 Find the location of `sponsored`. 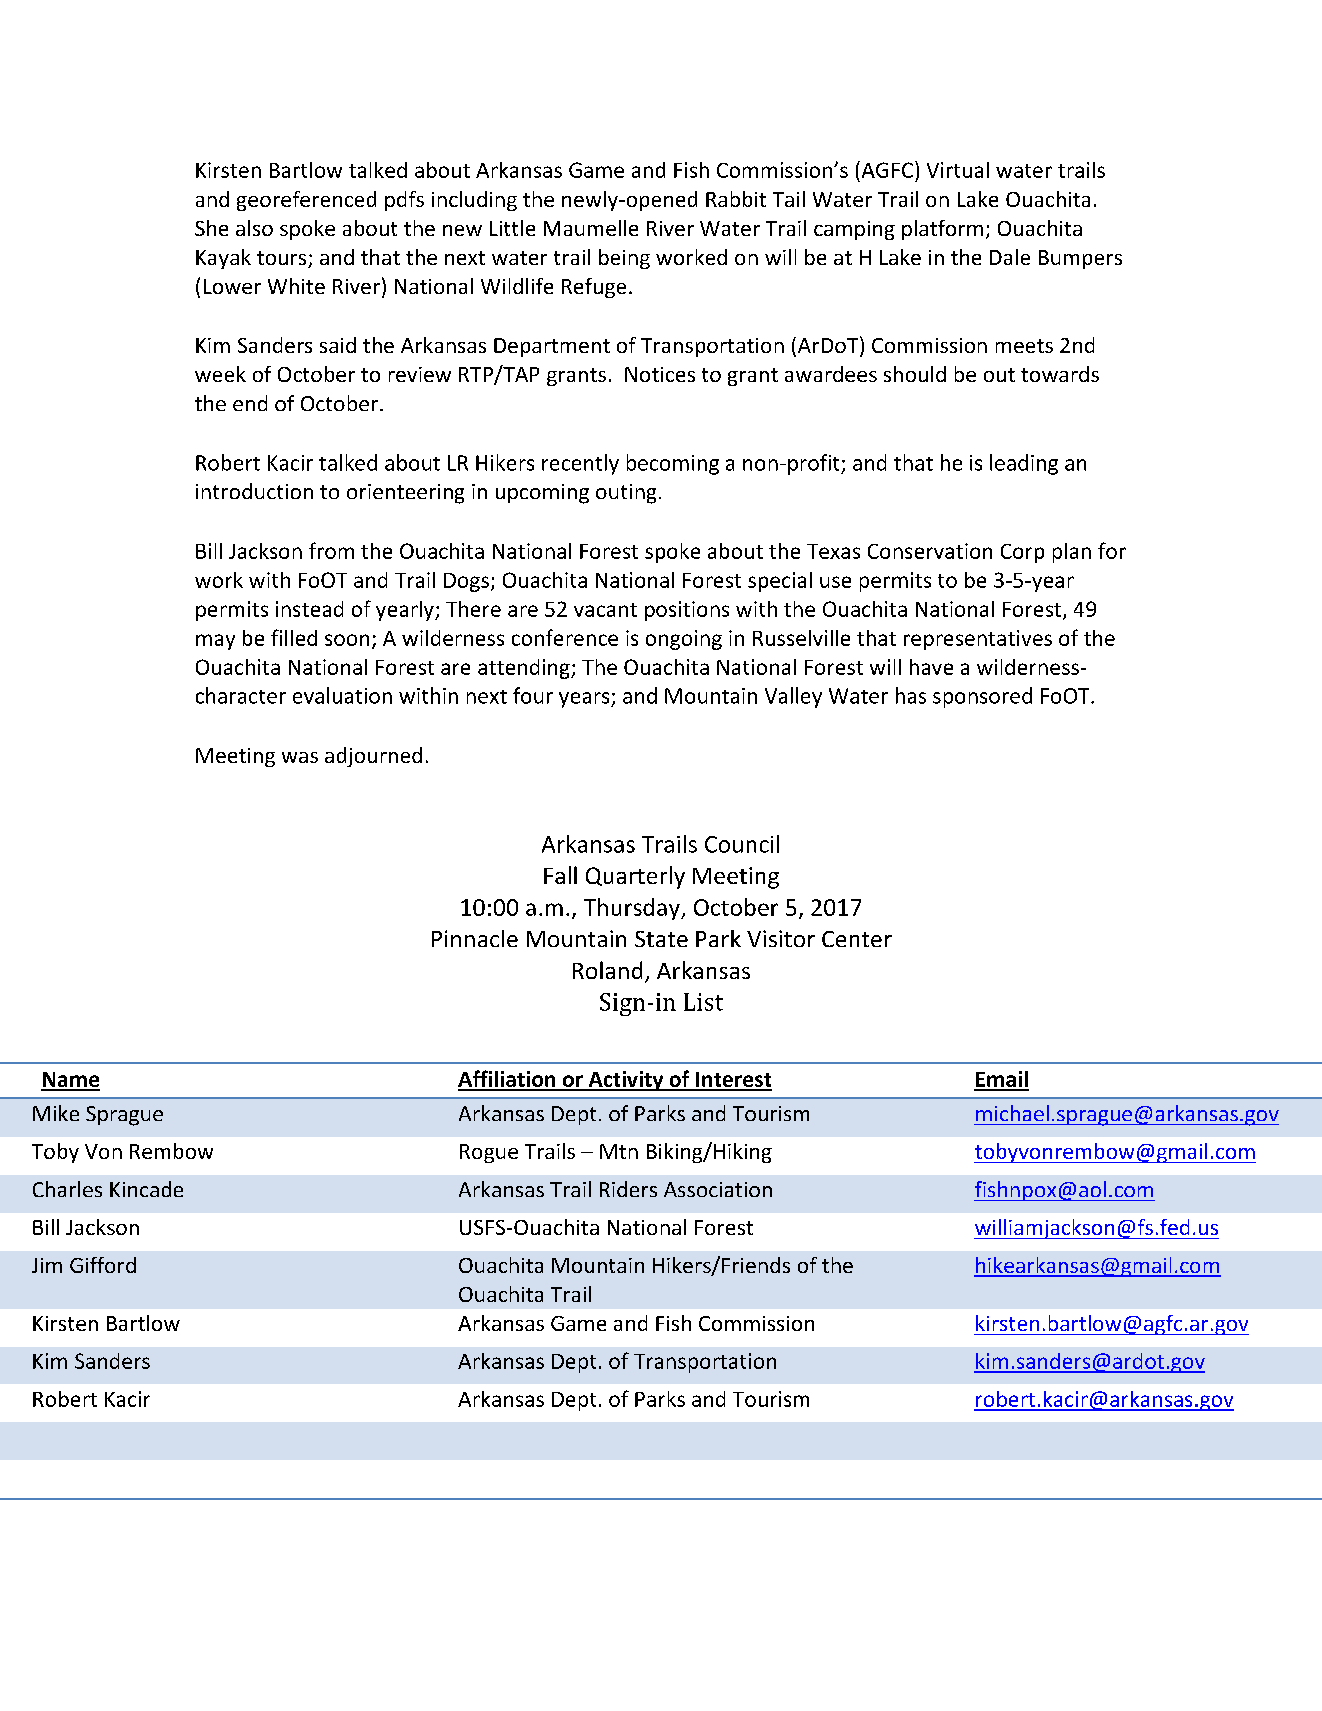

sponsored is located at coordinates (982, 697).
